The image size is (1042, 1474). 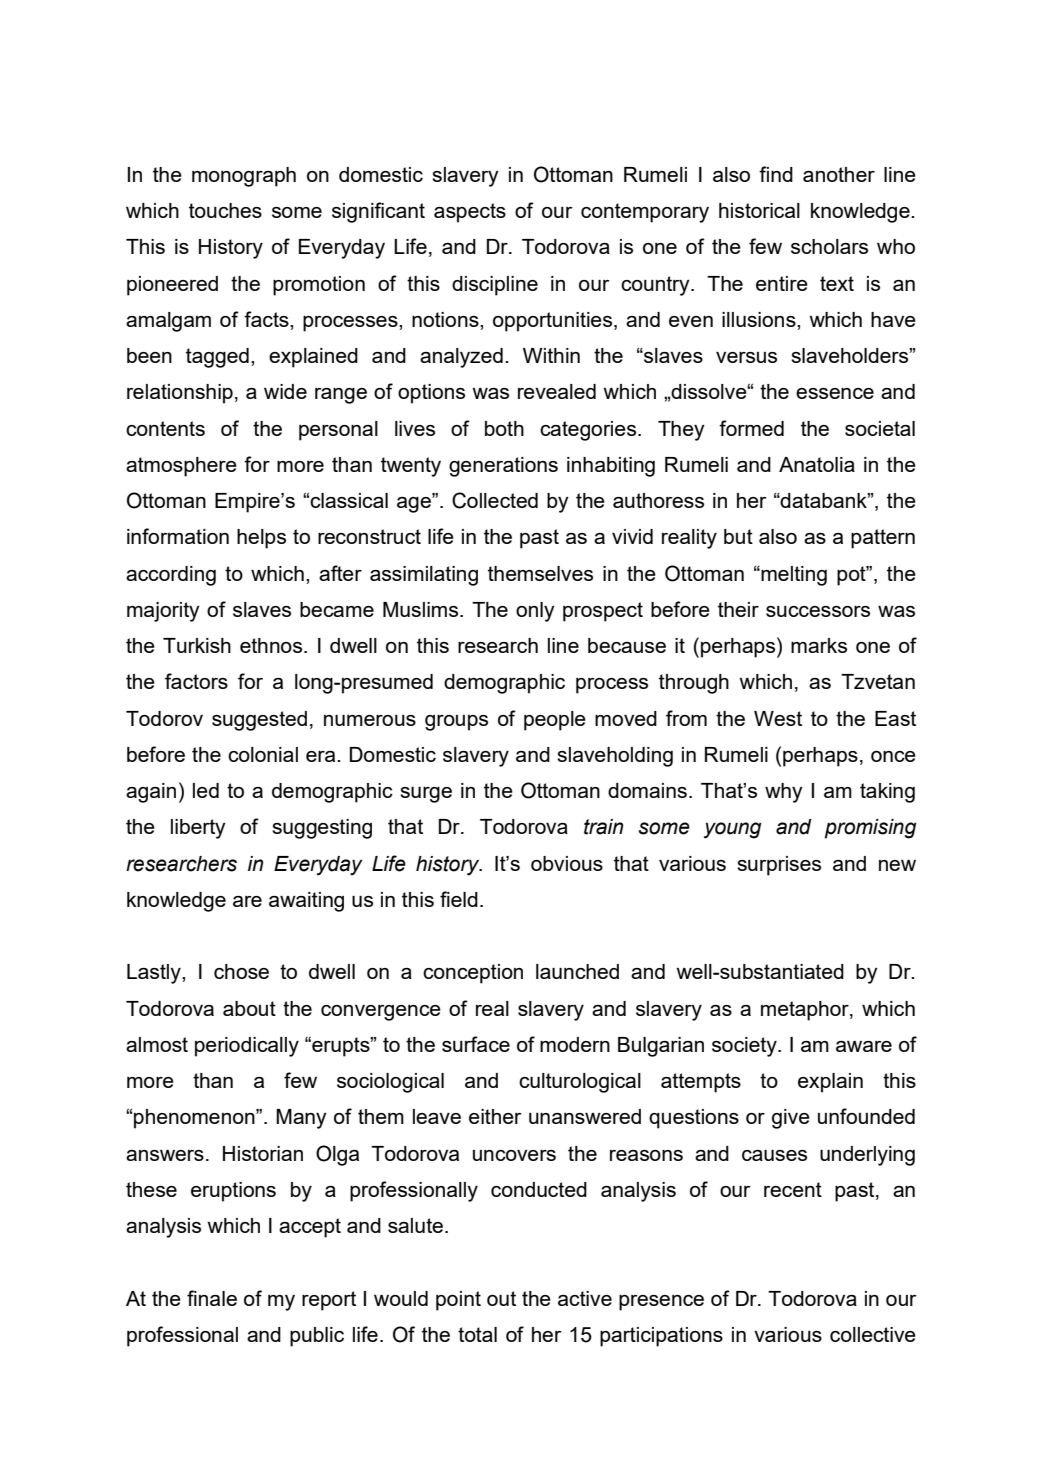 What do you see at coordinates (225, 210) in the document?
I see `touches` at bounding box center [225, 210].
